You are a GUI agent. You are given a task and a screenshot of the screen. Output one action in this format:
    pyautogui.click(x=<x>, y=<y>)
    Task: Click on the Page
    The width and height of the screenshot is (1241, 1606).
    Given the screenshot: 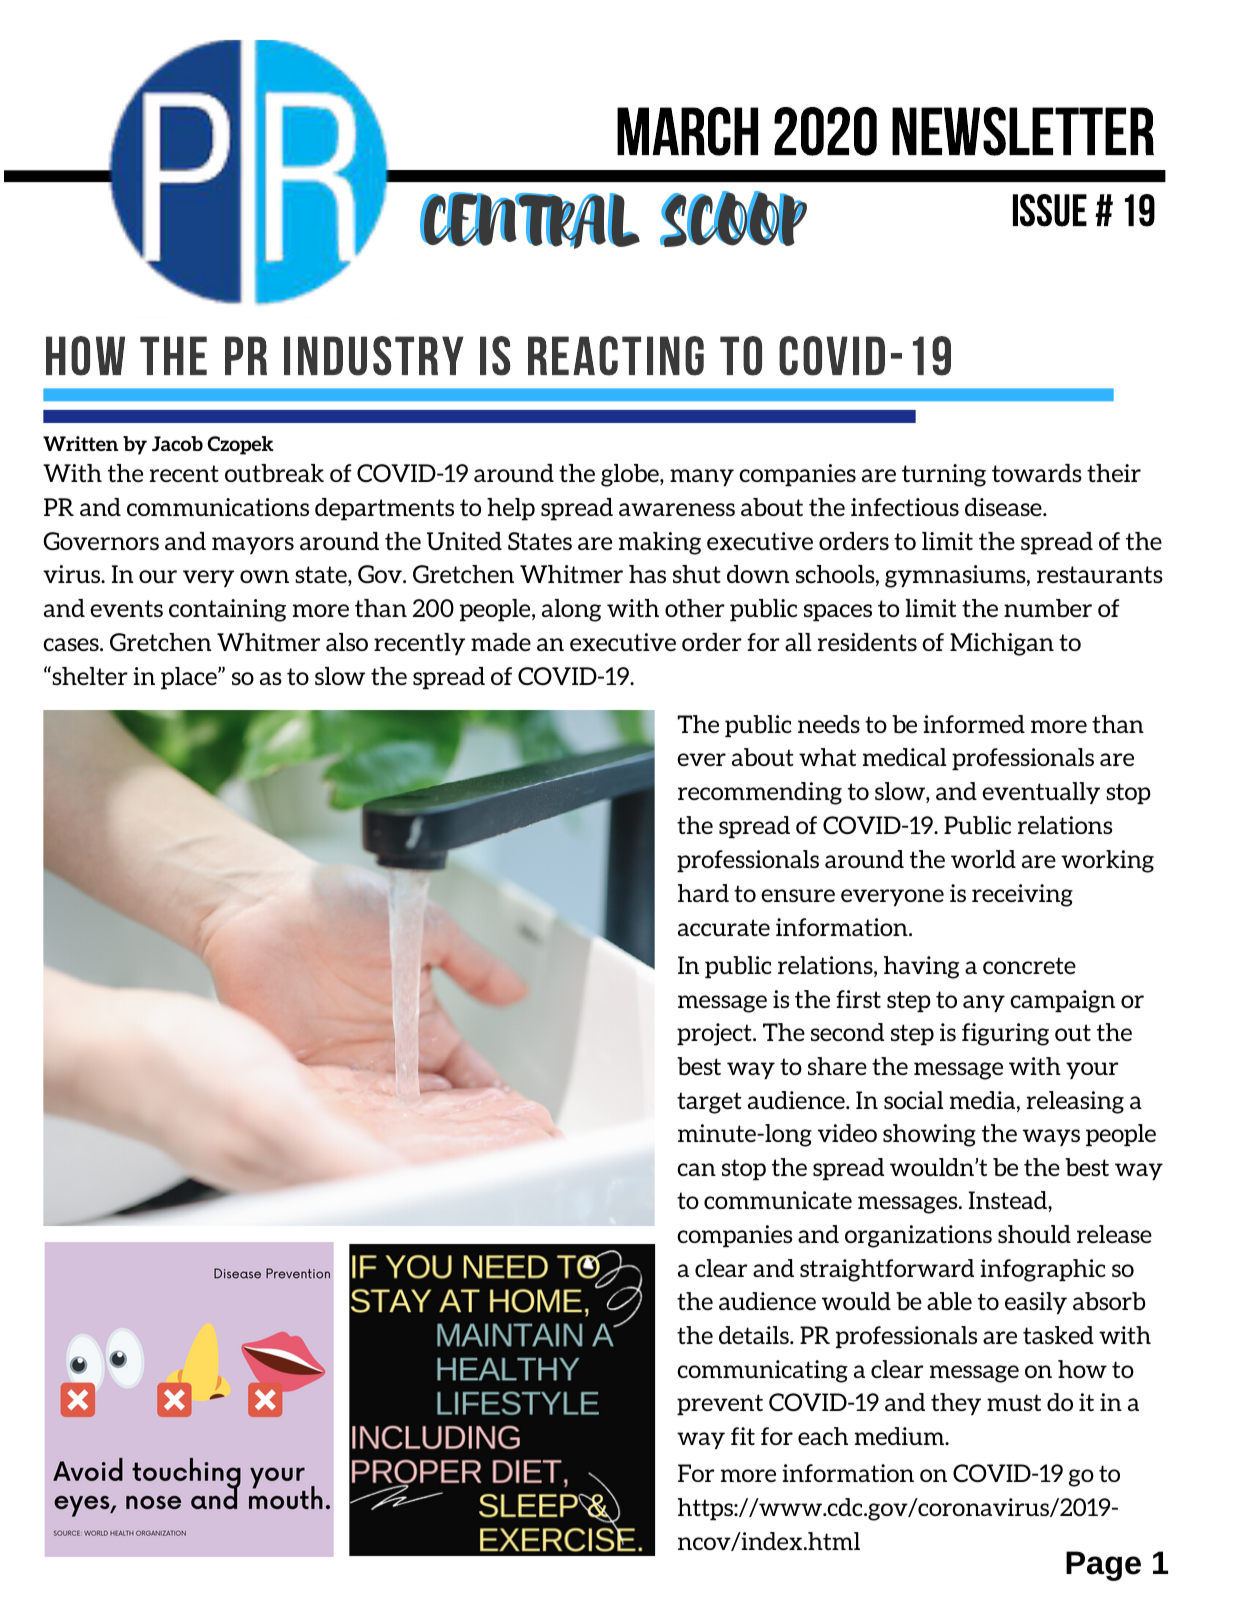 What is the action you would take?
    pyautogui.click(x=1103, y=1566)
